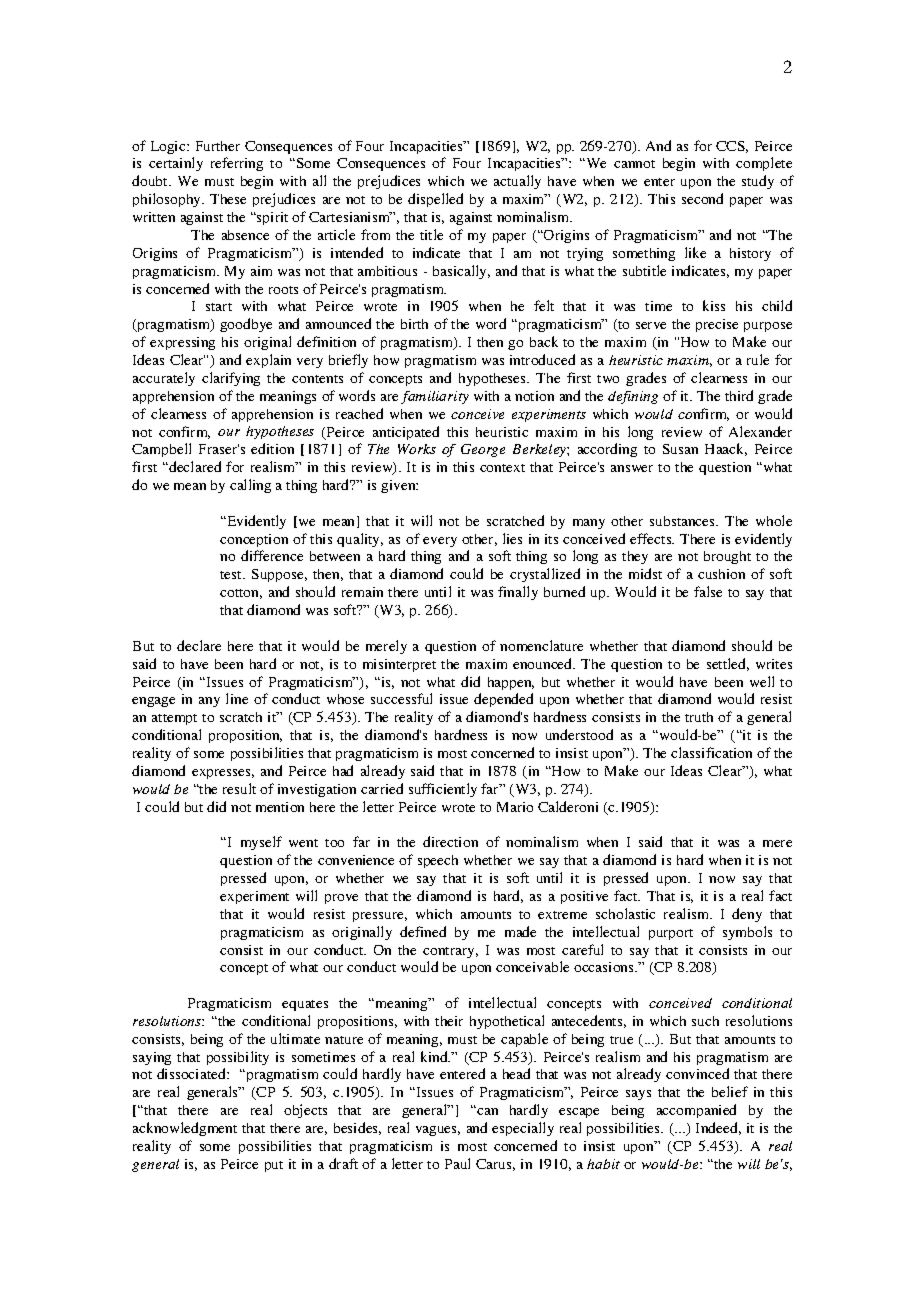 The image size is (924, 1308). I want to click on direction, so click(450, 841).
